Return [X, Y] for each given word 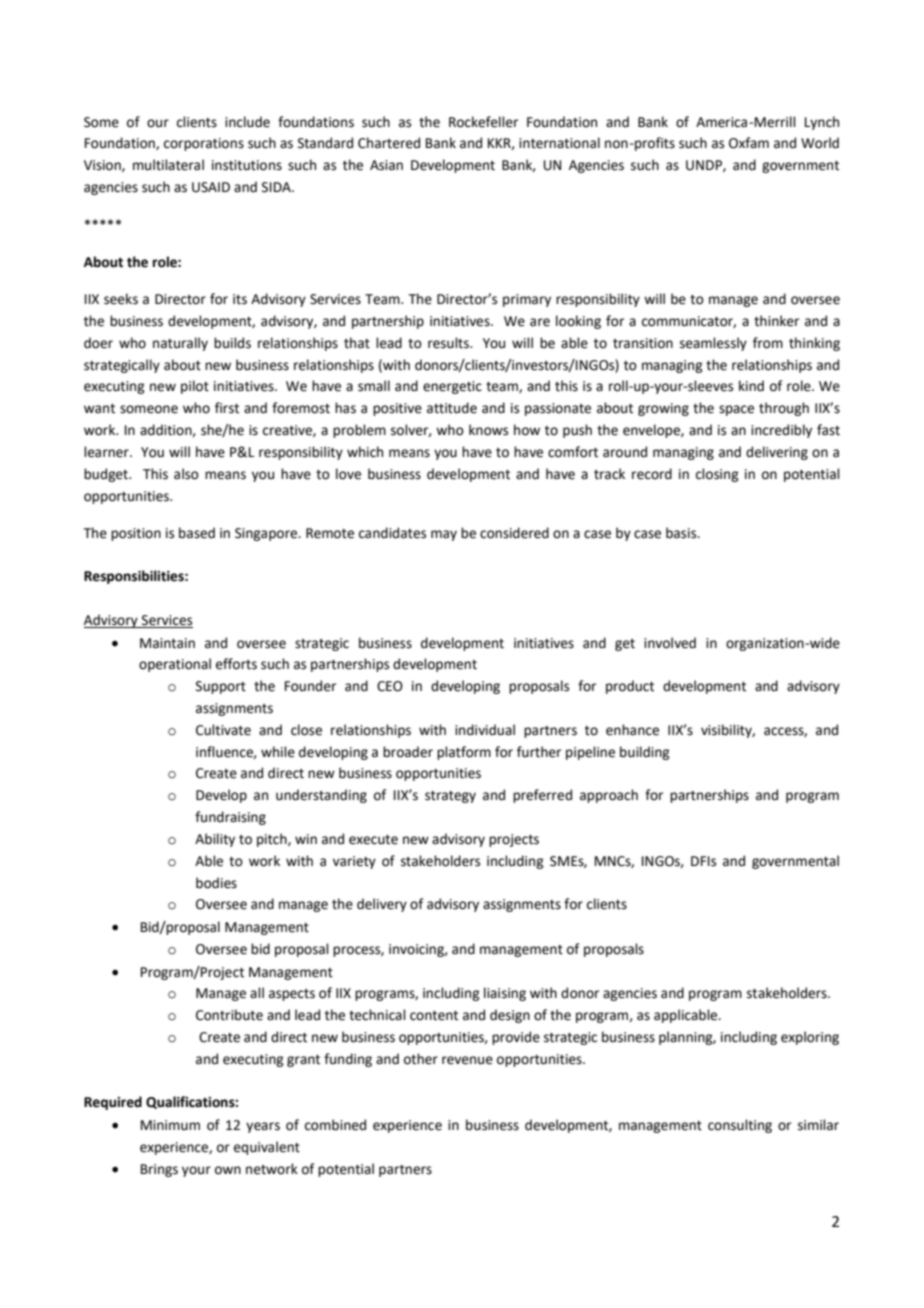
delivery [382, 905]
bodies [216, 883]
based [197, 533]
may [444, 535]
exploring [810, 1038]
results [449, 343]
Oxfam [749, 143]
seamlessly [713, 344]
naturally [180, 344]
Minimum [170, 1125]
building [644, 753]
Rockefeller [483, 122]
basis [682, 533]
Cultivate [223, 730]
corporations [204, 144]
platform [464, 753]
